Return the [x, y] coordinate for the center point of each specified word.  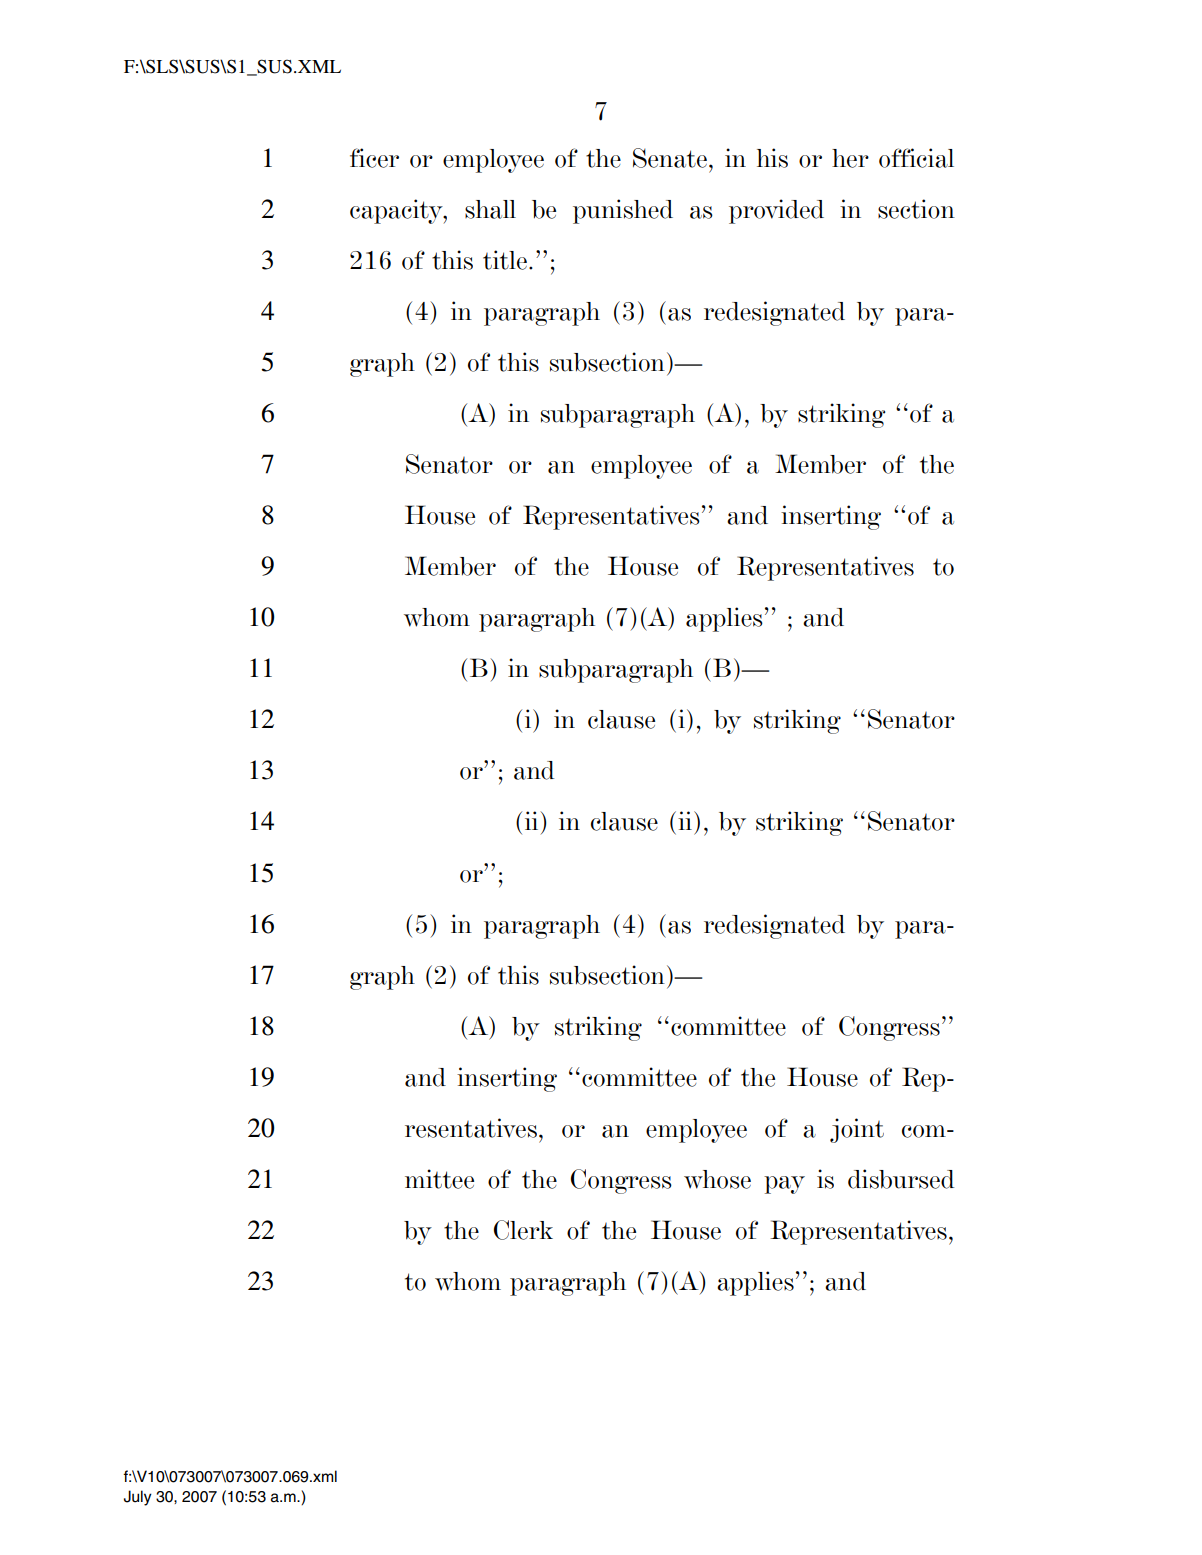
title [505, 260]
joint [857, 1130]
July [138, 1498]
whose [717, 1179]
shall [490, 209]
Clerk [523, 1230]
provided [776, 211]
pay [784, 1185]
